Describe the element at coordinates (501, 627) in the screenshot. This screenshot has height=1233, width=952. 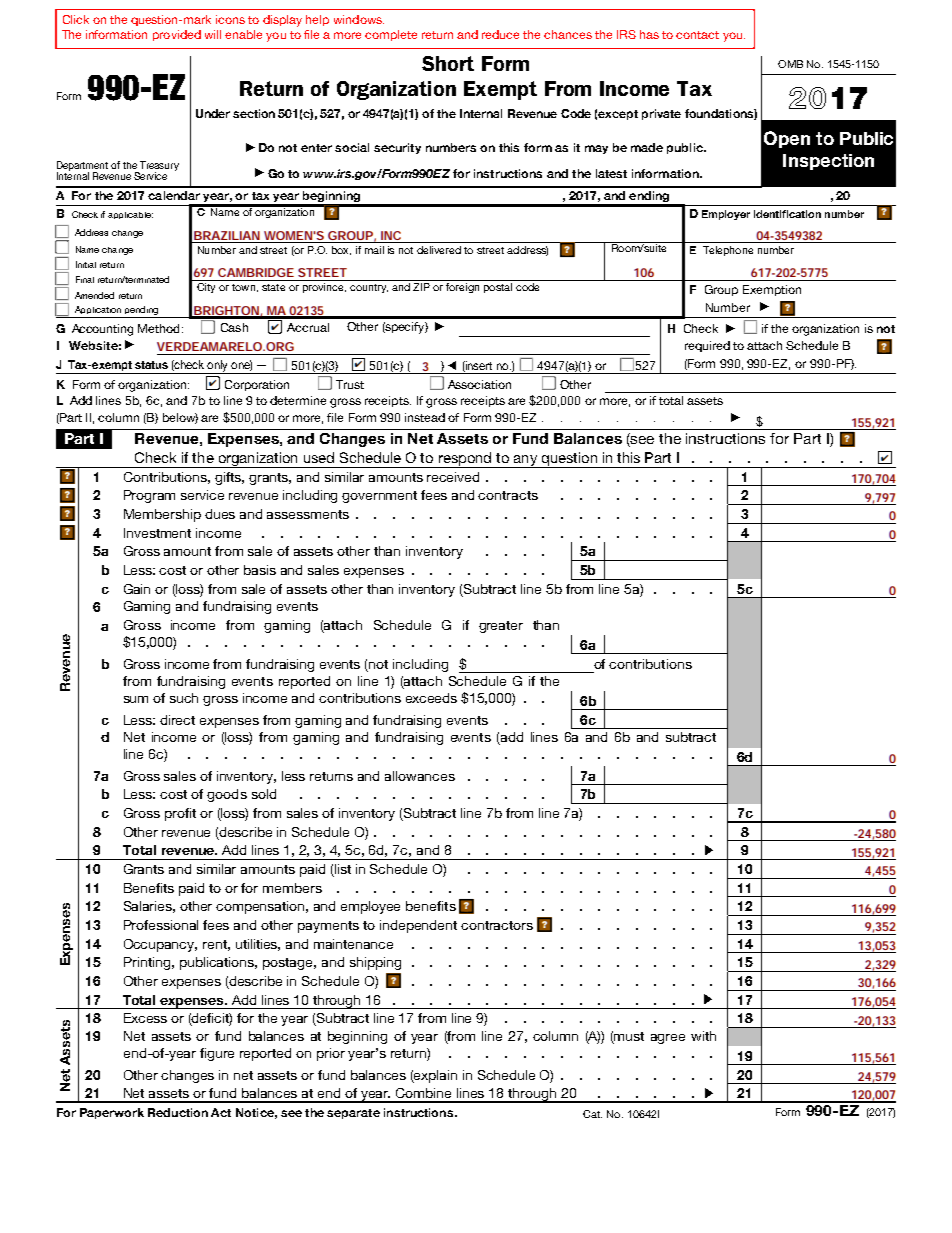
I see `greater` at that location.
